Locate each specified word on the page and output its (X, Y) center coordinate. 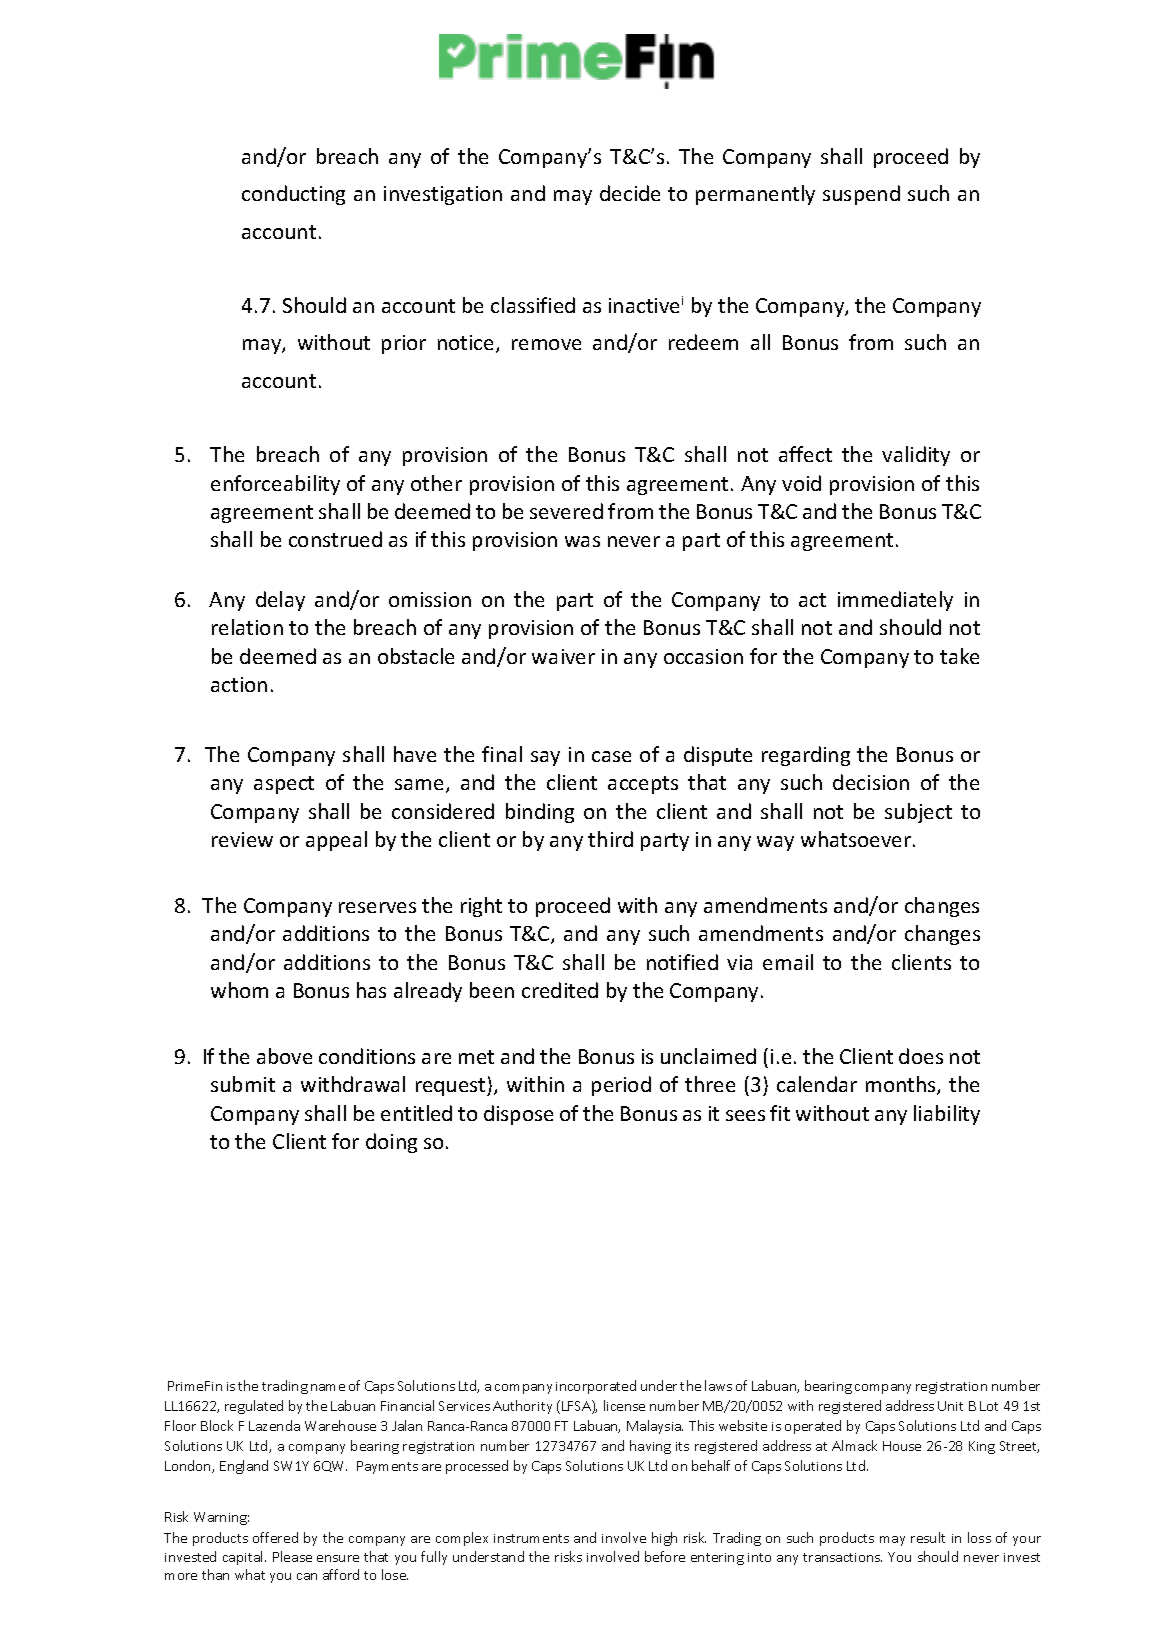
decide (630, 193)
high (664, 1539)
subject (918, 813)
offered (275, 1537)
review (242, 839)
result (928, 1537)
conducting (293, 195)
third (610, 839)
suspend (861, 195)
